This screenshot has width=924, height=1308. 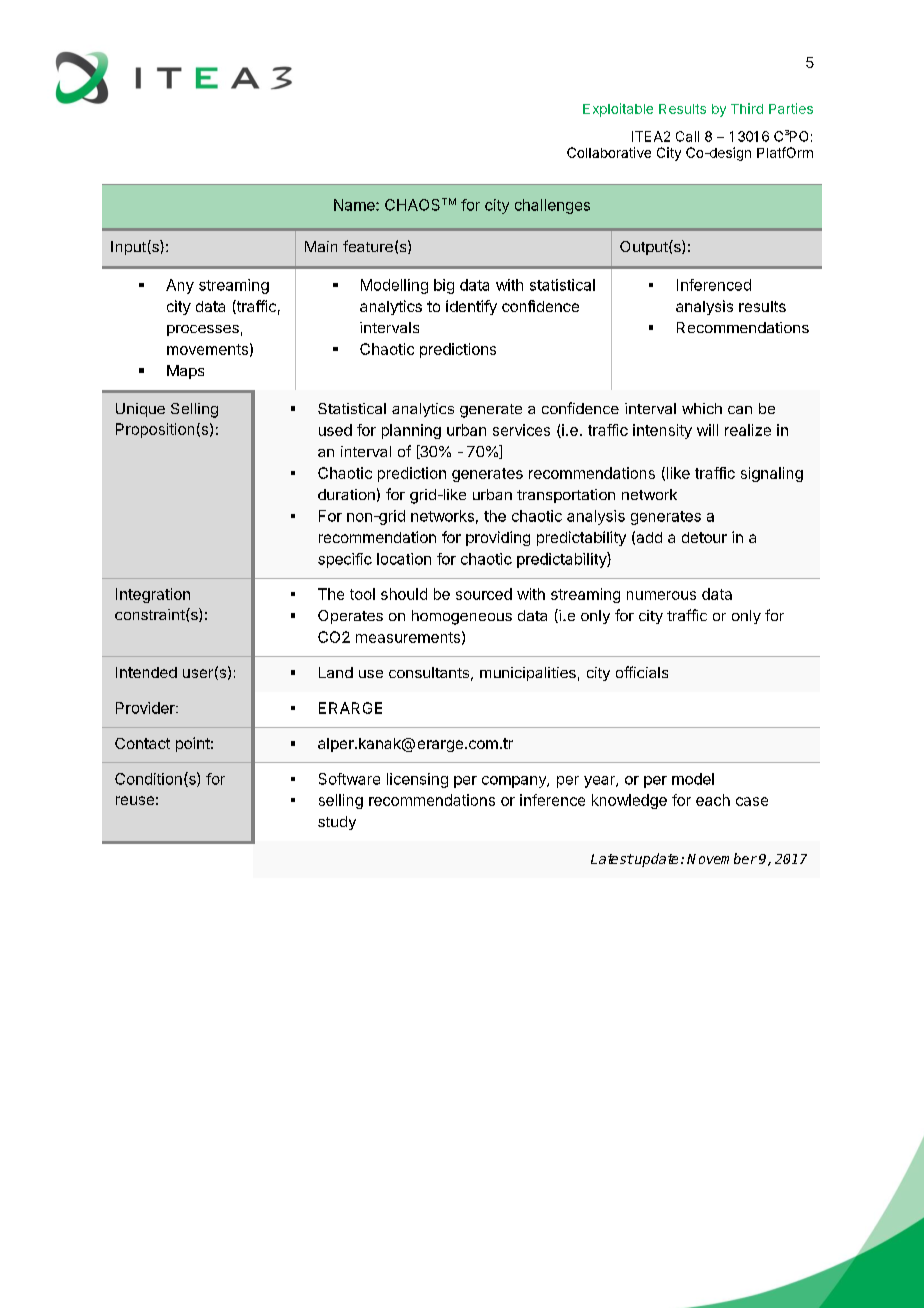 What do you see at coordinates (498, 538) in the screenshot?
I see `providing` at bounding box center [498, 538].
